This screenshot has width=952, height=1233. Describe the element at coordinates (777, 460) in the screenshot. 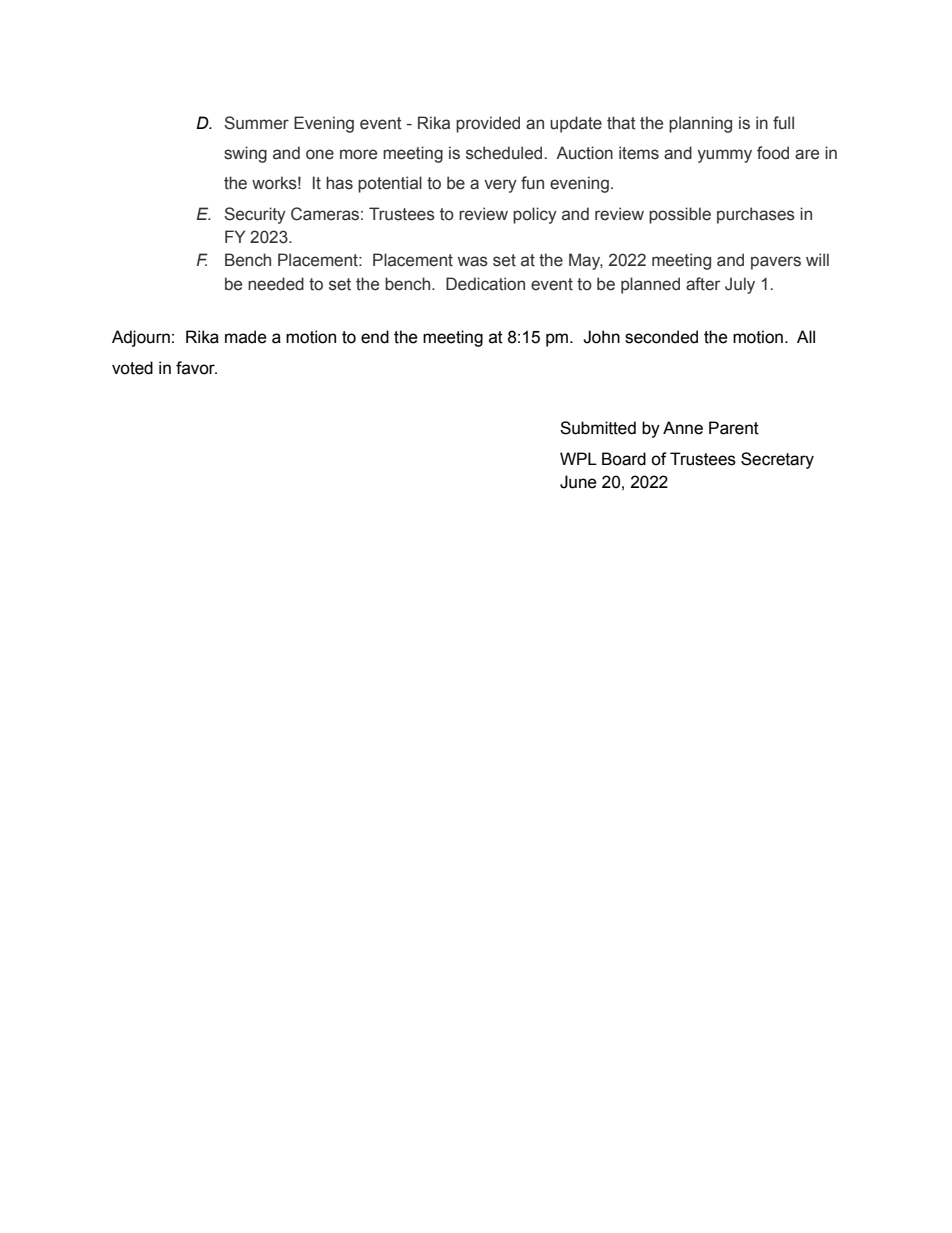

I see `Secretary` at that location.
